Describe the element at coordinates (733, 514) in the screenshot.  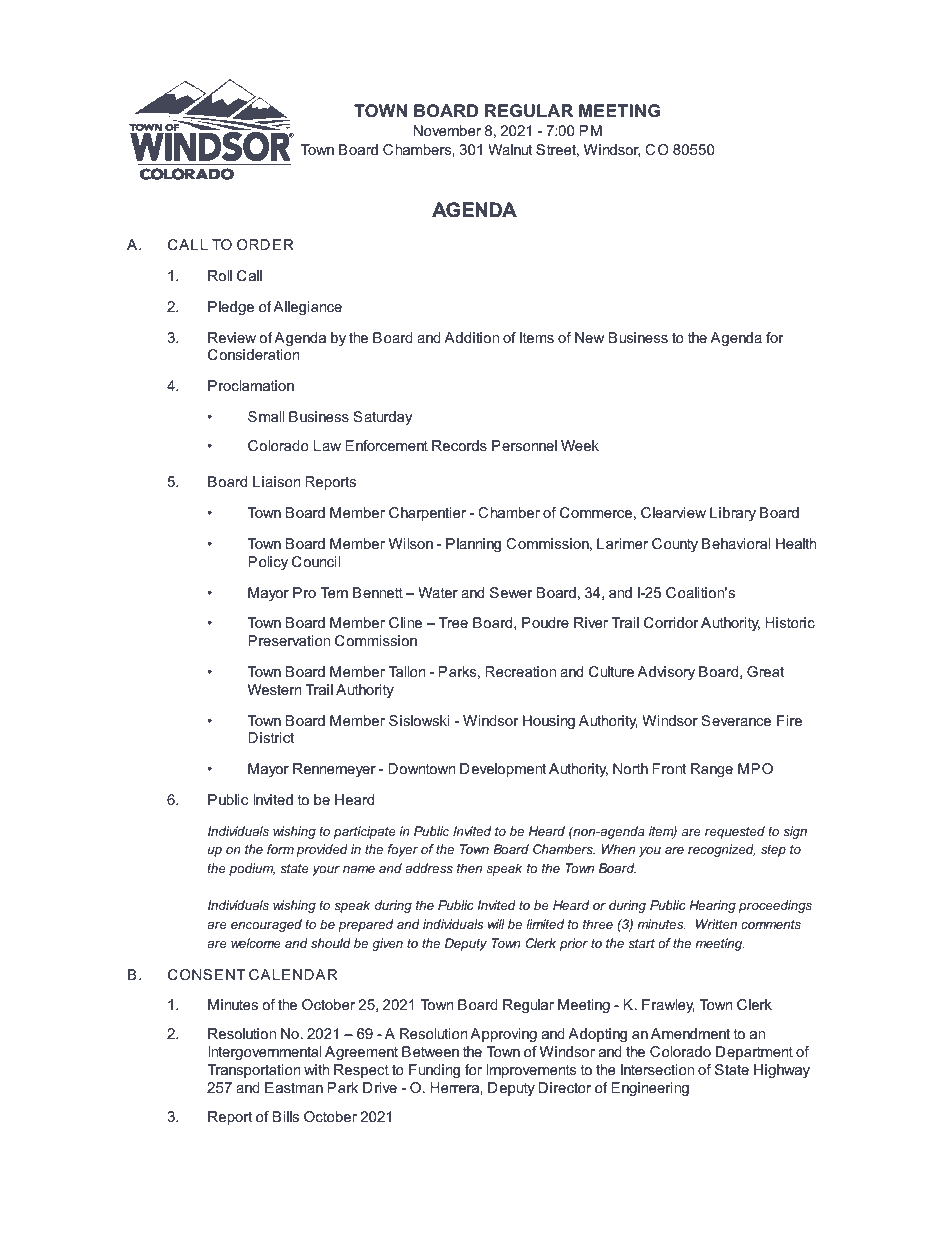
I see `Library` at that location.
